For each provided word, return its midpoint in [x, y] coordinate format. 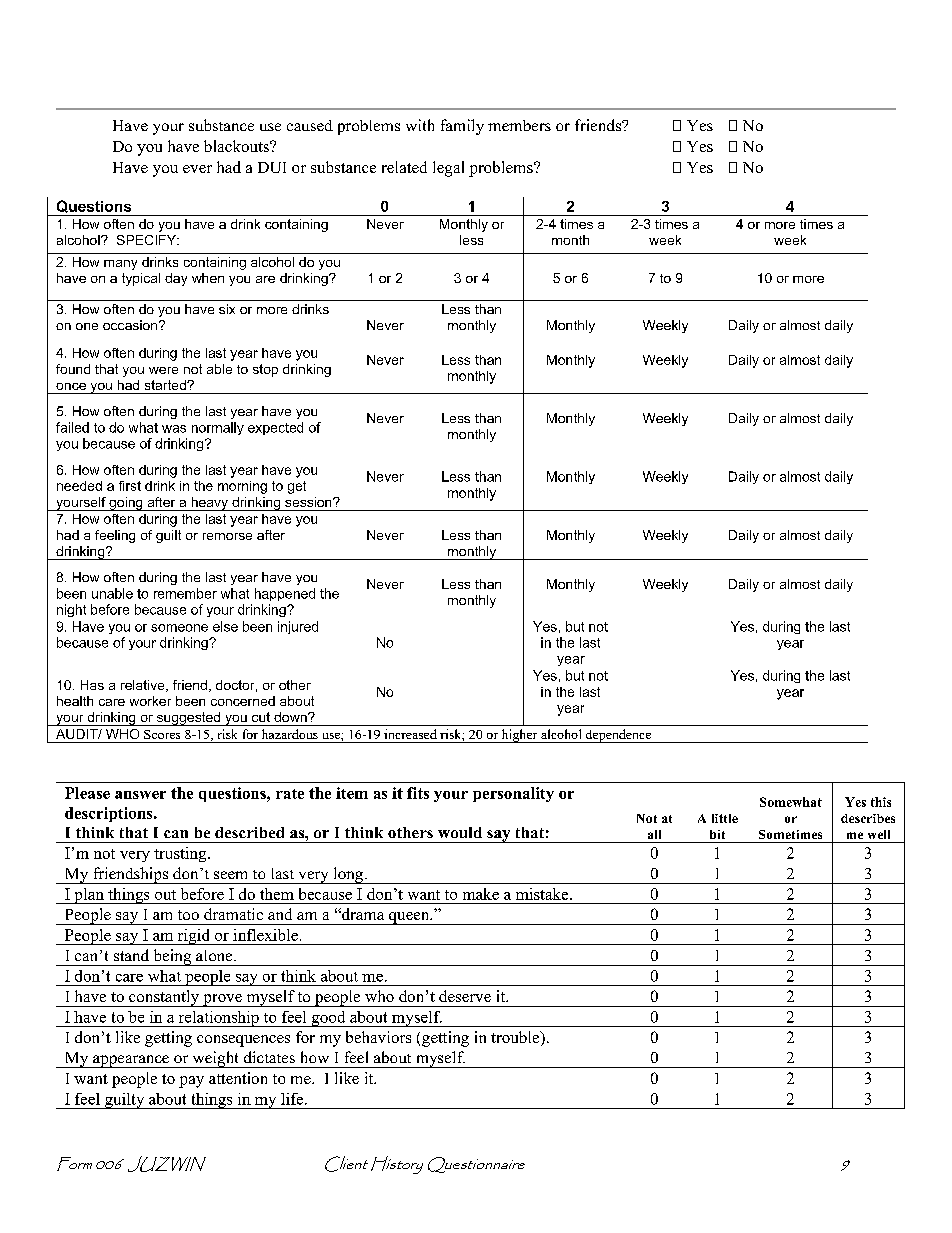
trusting [181, 854]
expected [275, 428]
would [460, 832]
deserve [465, 996]
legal [448, 169]
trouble [516, 1038]
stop [265, 370]
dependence [618, 736]
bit [717, 834]
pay [191, 1082]
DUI [272, 167]
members [519, 125]
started [166, 385]
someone [179, 628]
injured [298, 627]
